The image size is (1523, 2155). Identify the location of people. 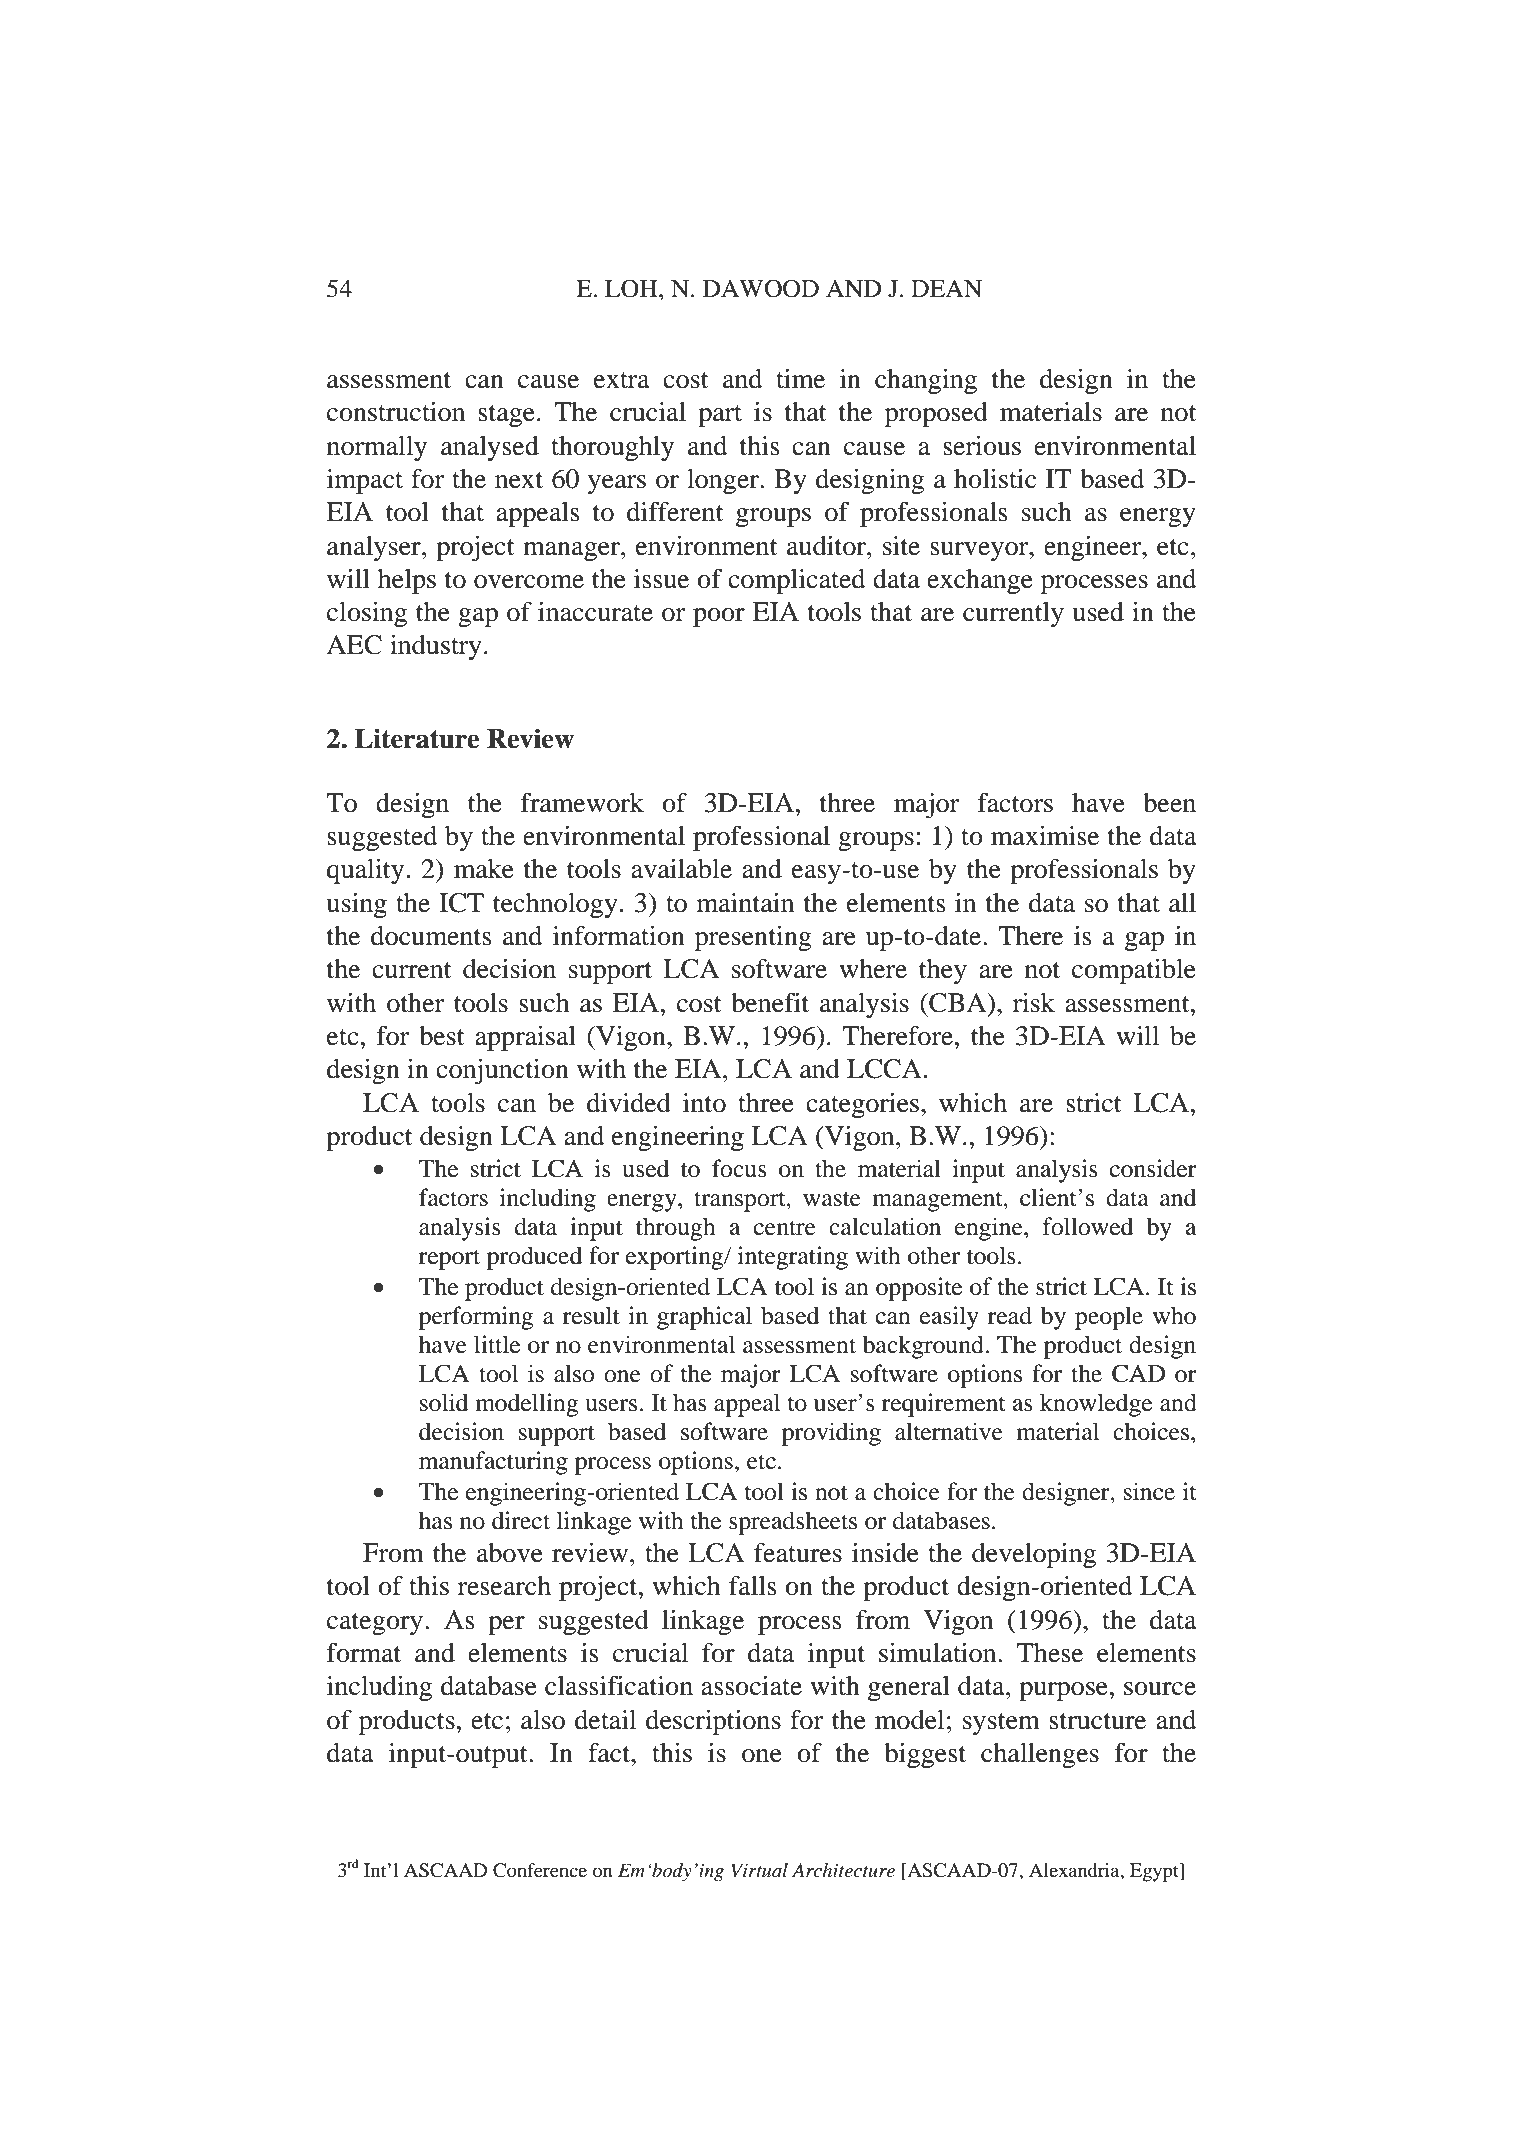
(1109, 1318).
